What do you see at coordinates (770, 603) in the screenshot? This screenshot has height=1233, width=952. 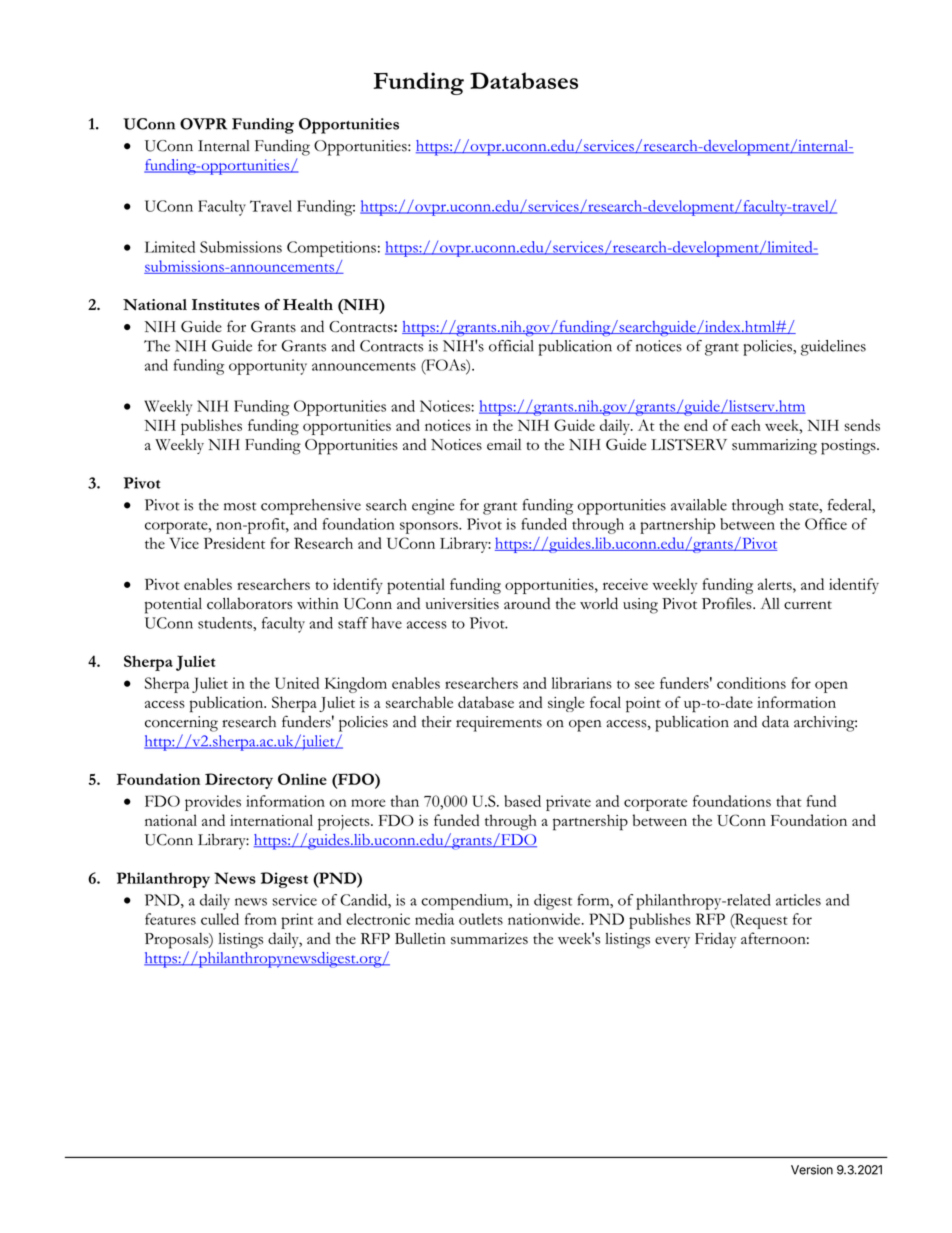 I see `All` at bounding box center [770, 603].
